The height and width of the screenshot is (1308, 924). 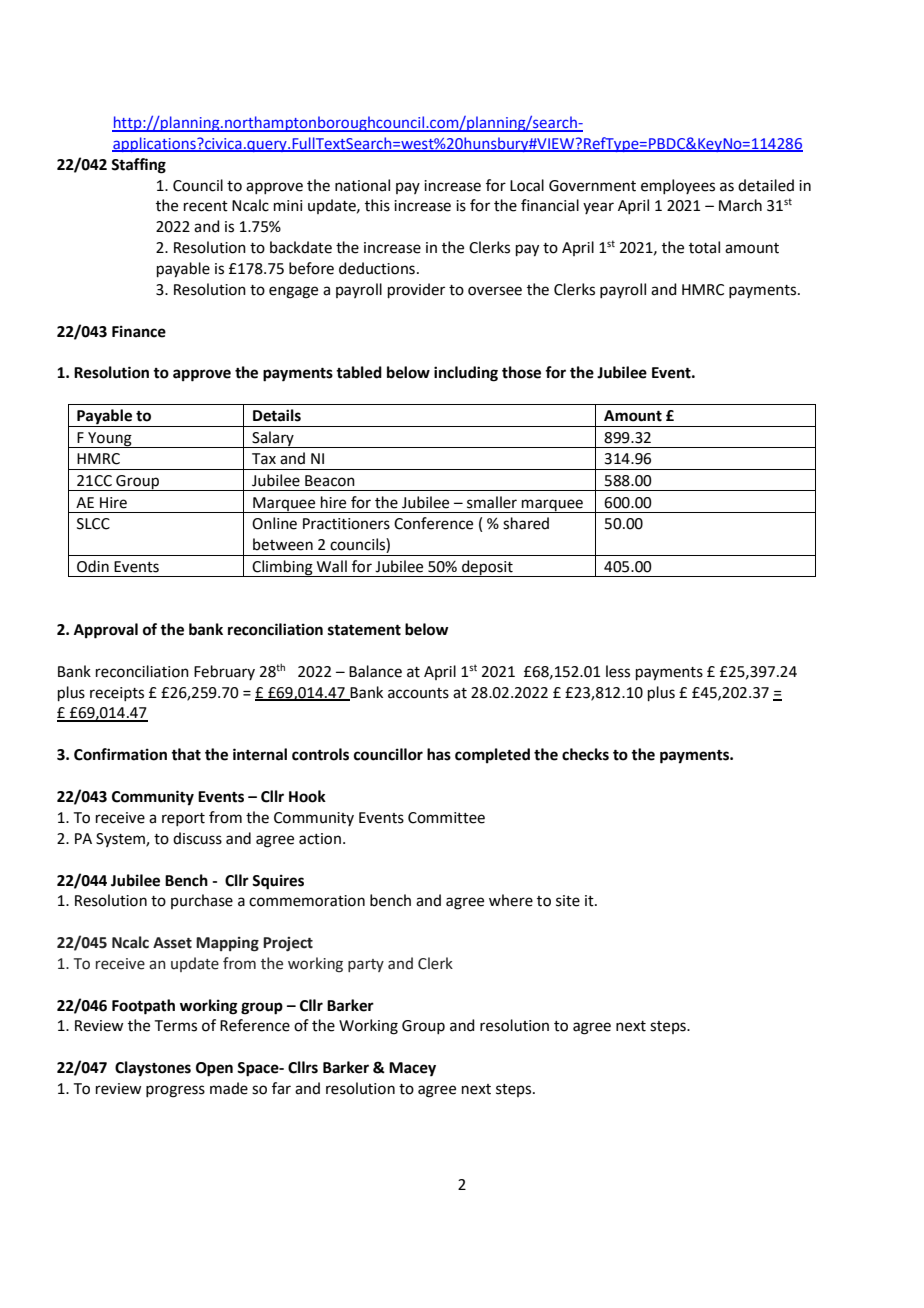 What do you see at coordinates (139, 331) in the screenshot?
I see `Finance` at bounding box center [139, 331].
